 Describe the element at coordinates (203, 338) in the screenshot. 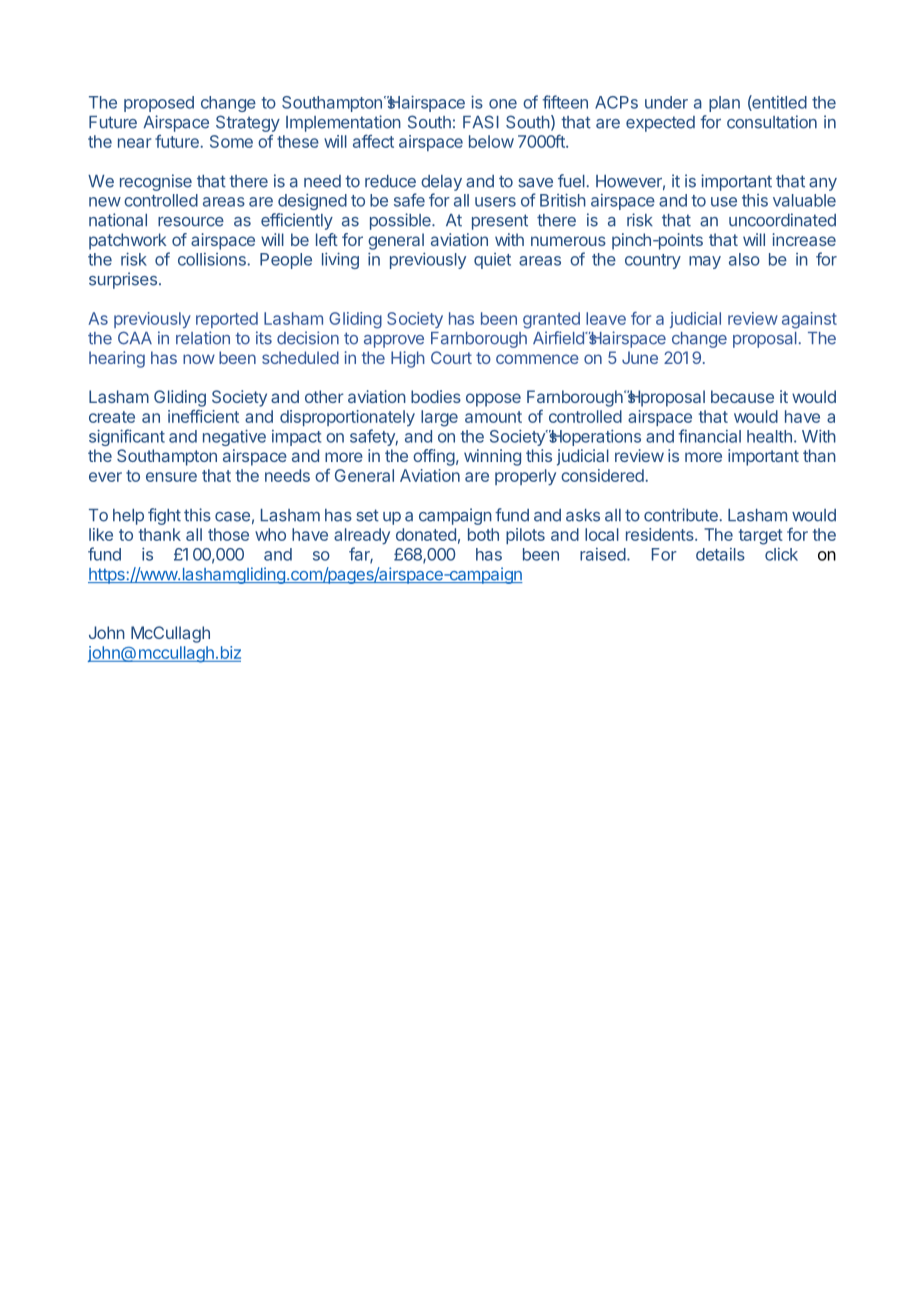

I see `relation` at that location.
